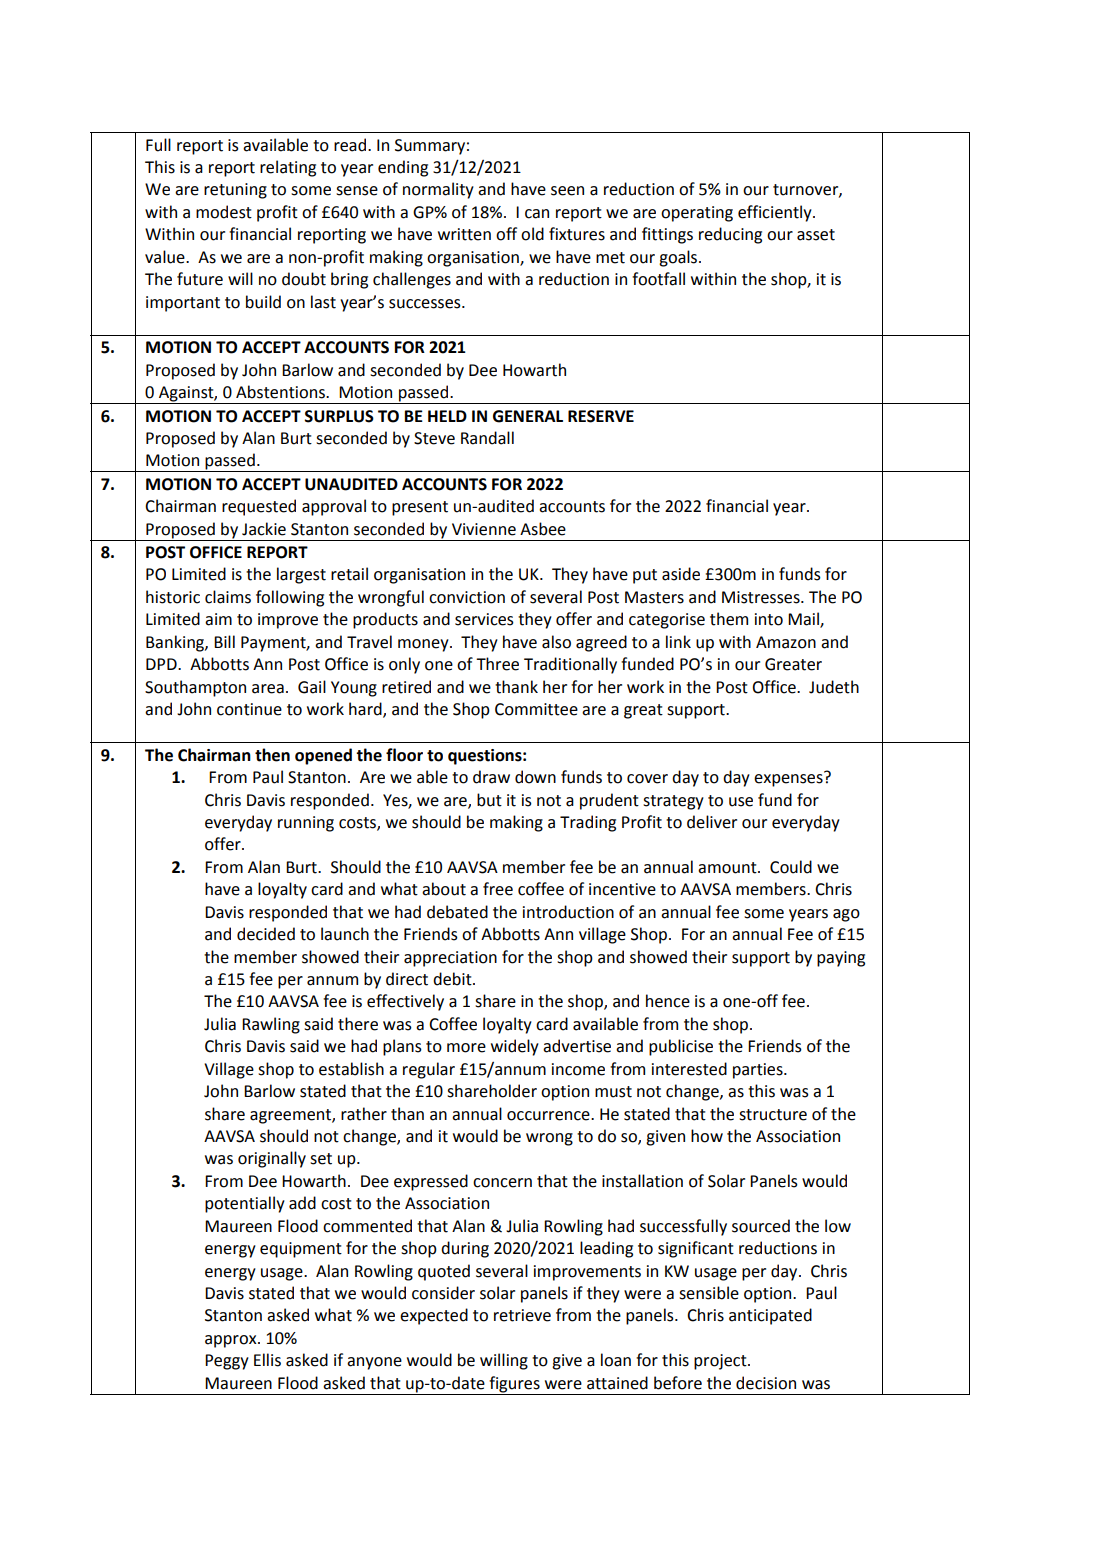  I want to click on expenses, so click(789, 779).
